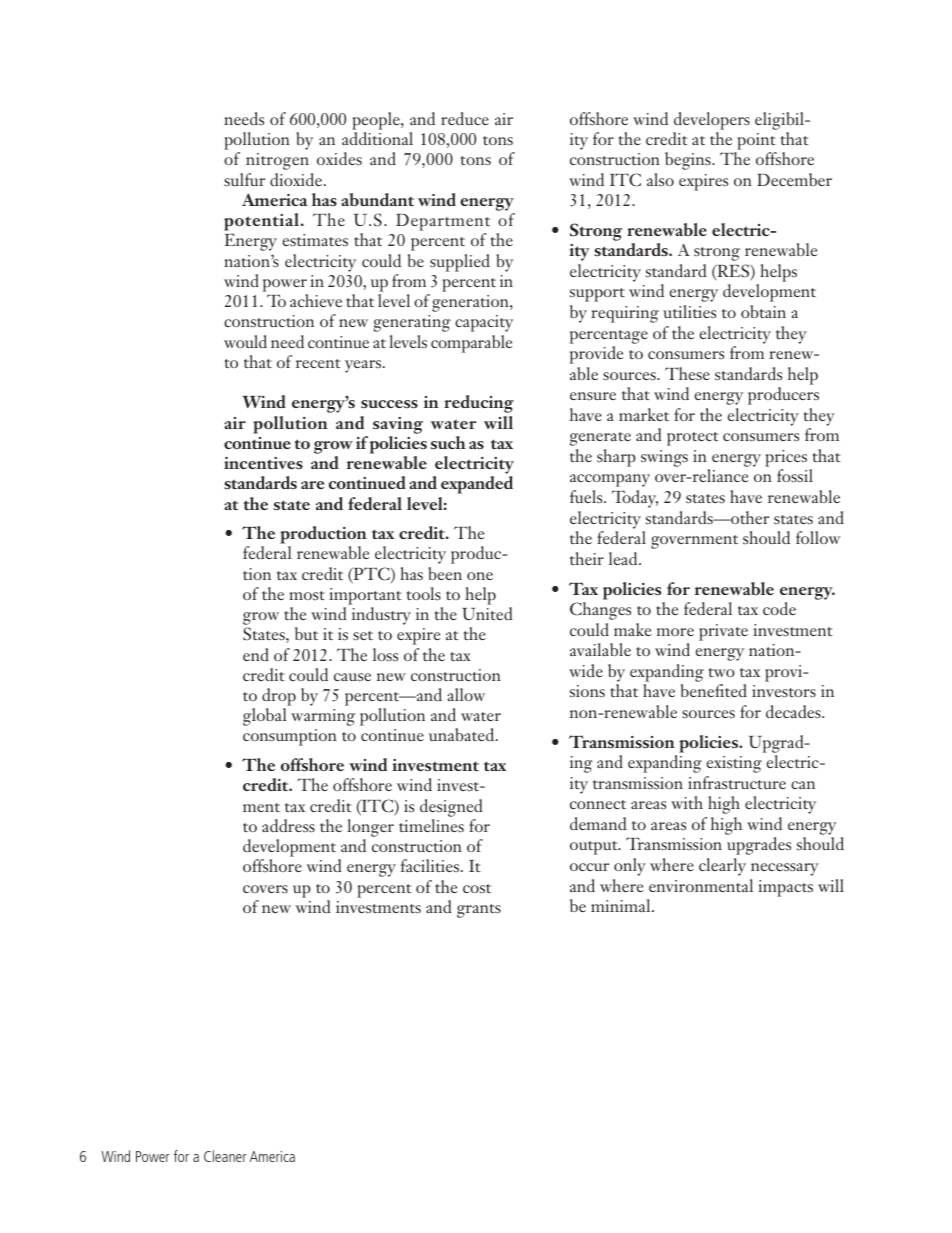 Image resolution: width=952 pixels, height=1233 pixels. What do you see at coordinates (487, 613) in the page?
I see `United` at bounding box center [487, 613].
